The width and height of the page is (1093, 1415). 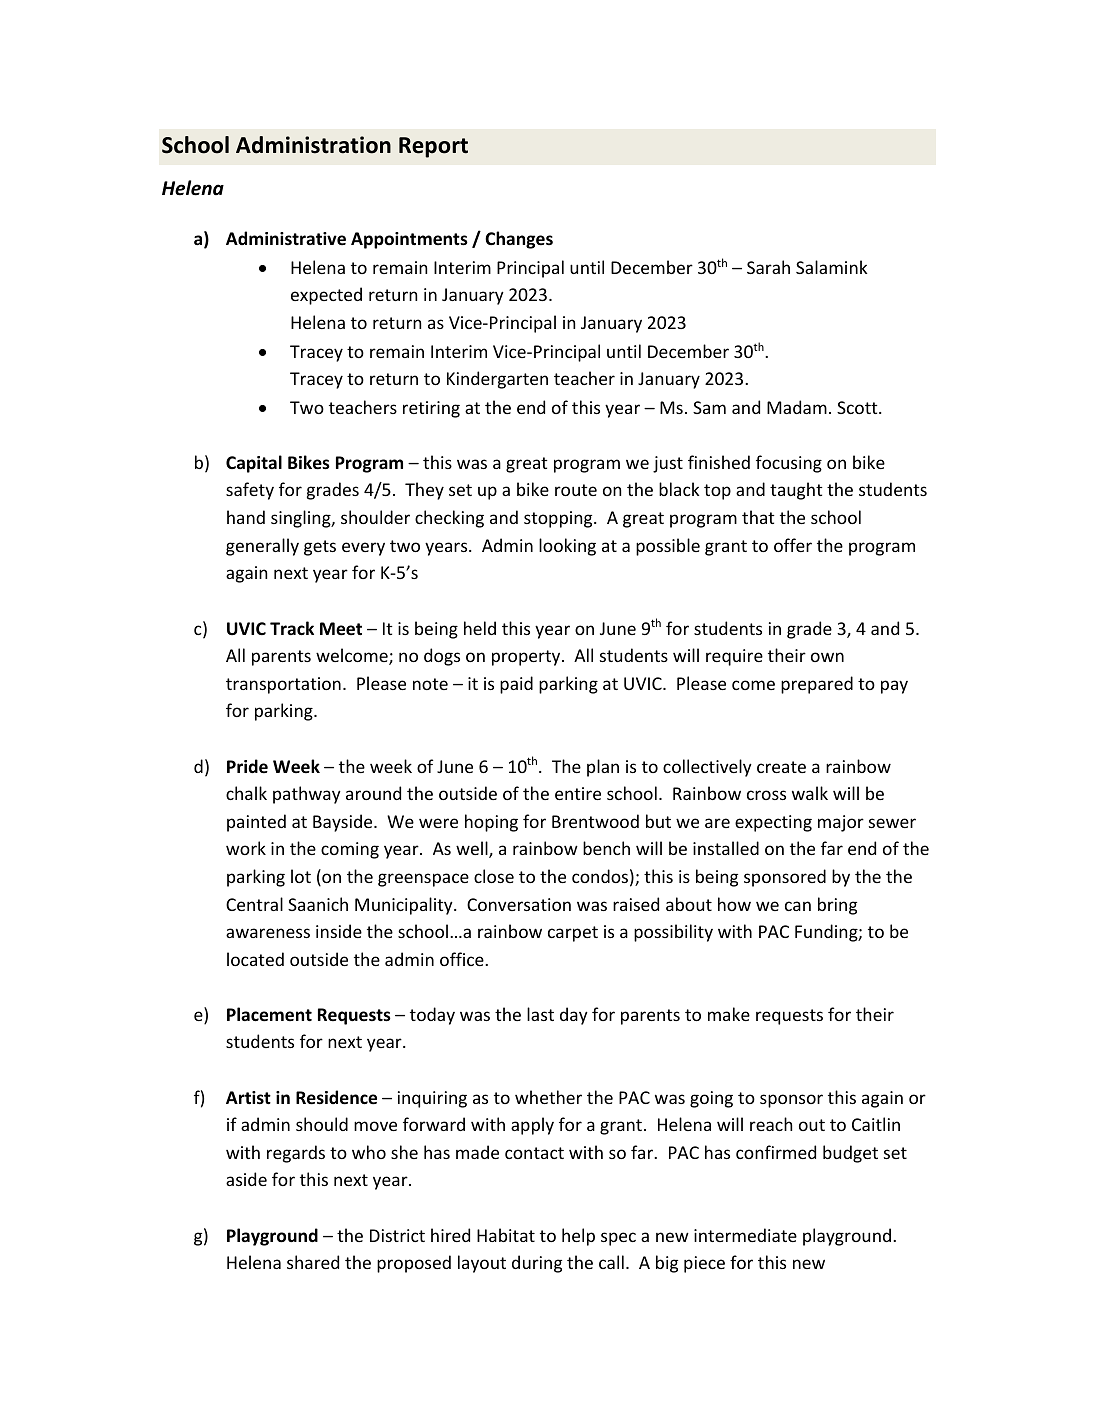 I want to click on help, so click(x=578, y=1237).
